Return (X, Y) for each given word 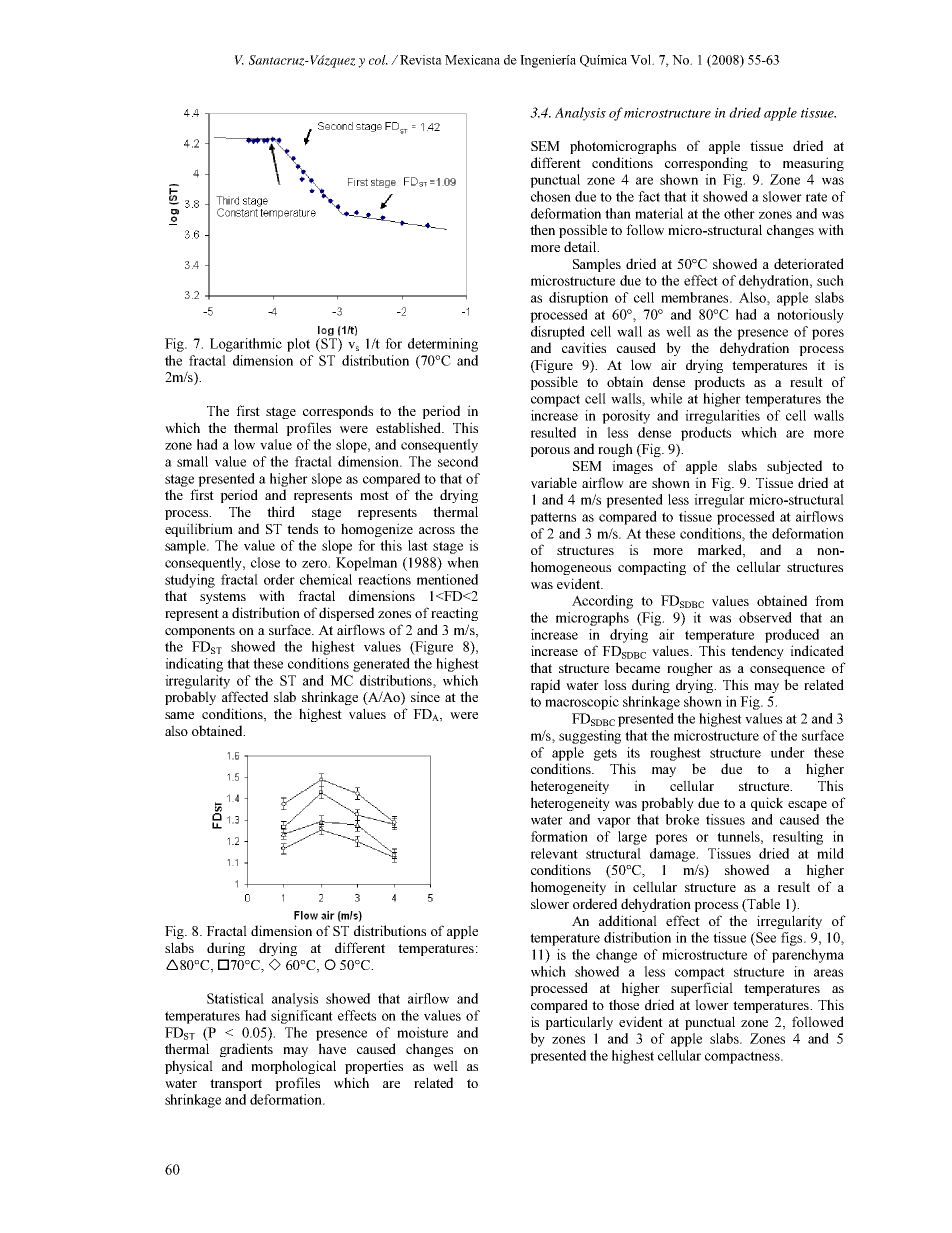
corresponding (706, 164)
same (179, 715)
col (378, 60)
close (265, 562)
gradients (246, 1050)
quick (767, 804)
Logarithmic (246, 345)
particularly (579, 1023)
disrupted (558, 333)
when (463, 562)
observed (765, 617)
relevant (554, 853)
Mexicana (472, 60)
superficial (702, 989)
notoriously (810, 316)
